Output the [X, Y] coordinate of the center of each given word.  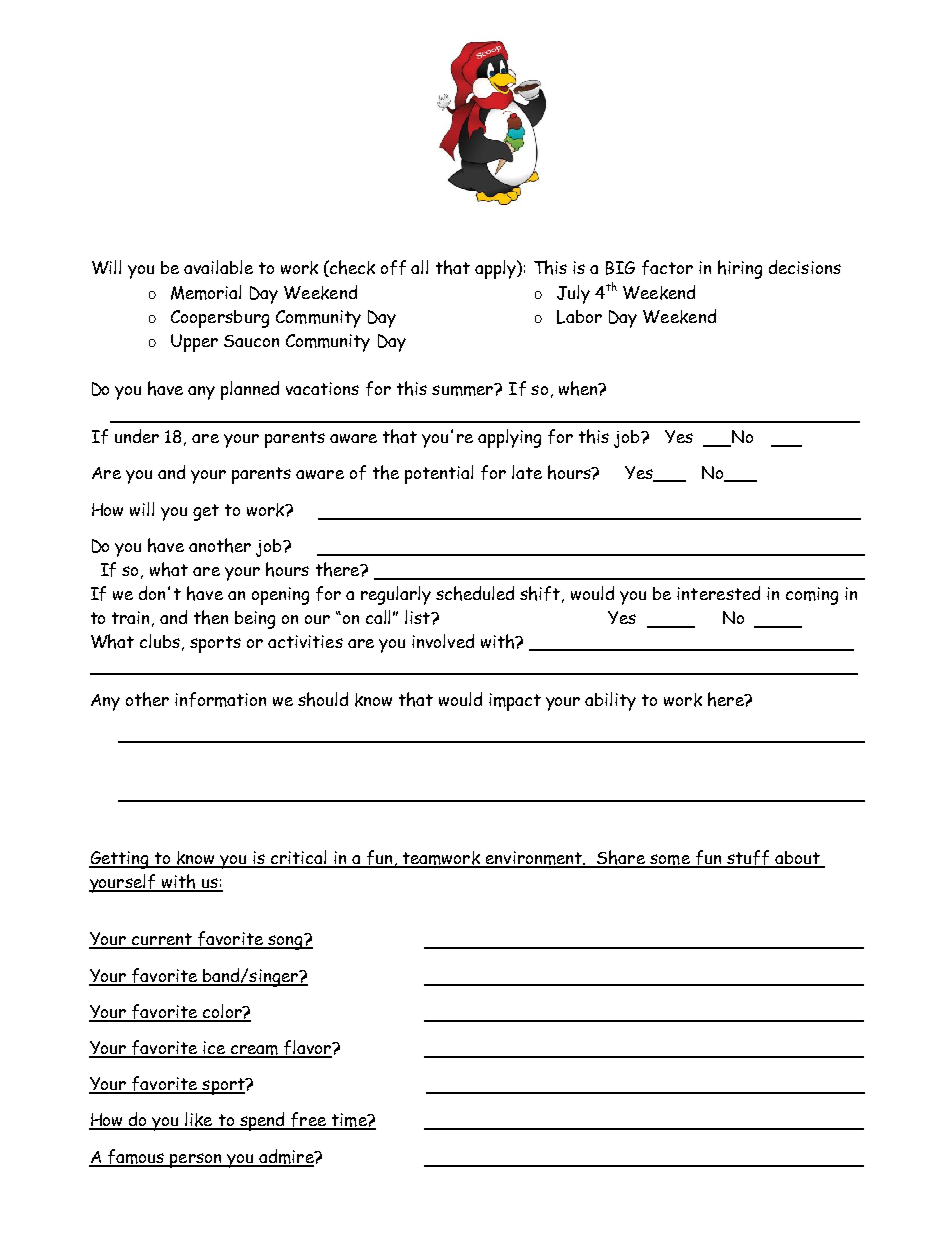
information [220, 699]
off [393, 267]
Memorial [206, 292]
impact [515, 702]
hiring [740, 269]
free [309, 1121]
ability [610, 701]
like [199, 1120]
